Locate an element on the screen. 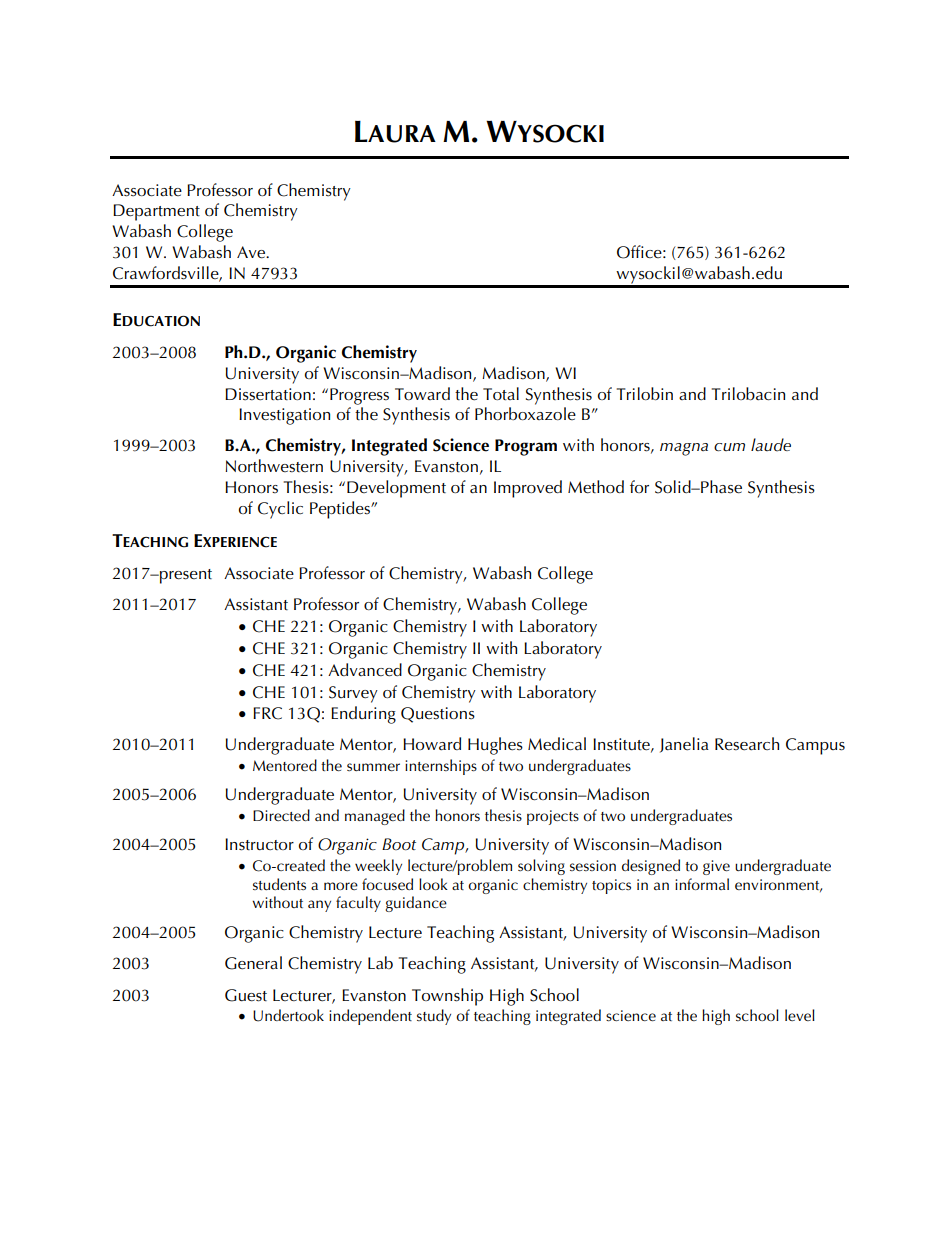 The height and width of the screenshot is (1233, 952). Guest is located at coordinates (246, 995).
